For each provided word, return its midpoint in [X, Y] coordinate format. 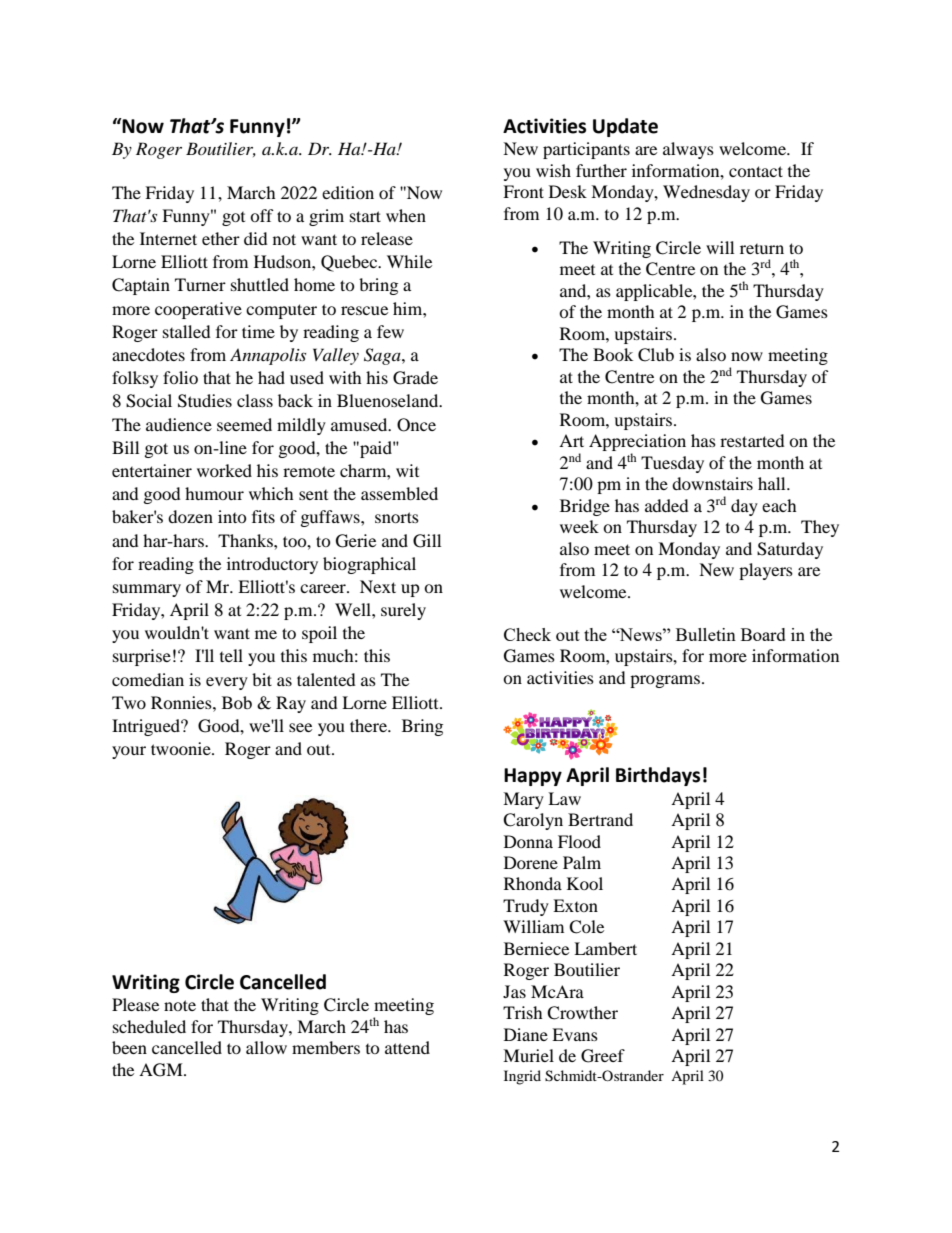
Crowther [582, 1013]
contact [756, 171]
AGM [162, 1070]
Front [523, 191]
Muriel [528, 1055]
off [262, 215]
